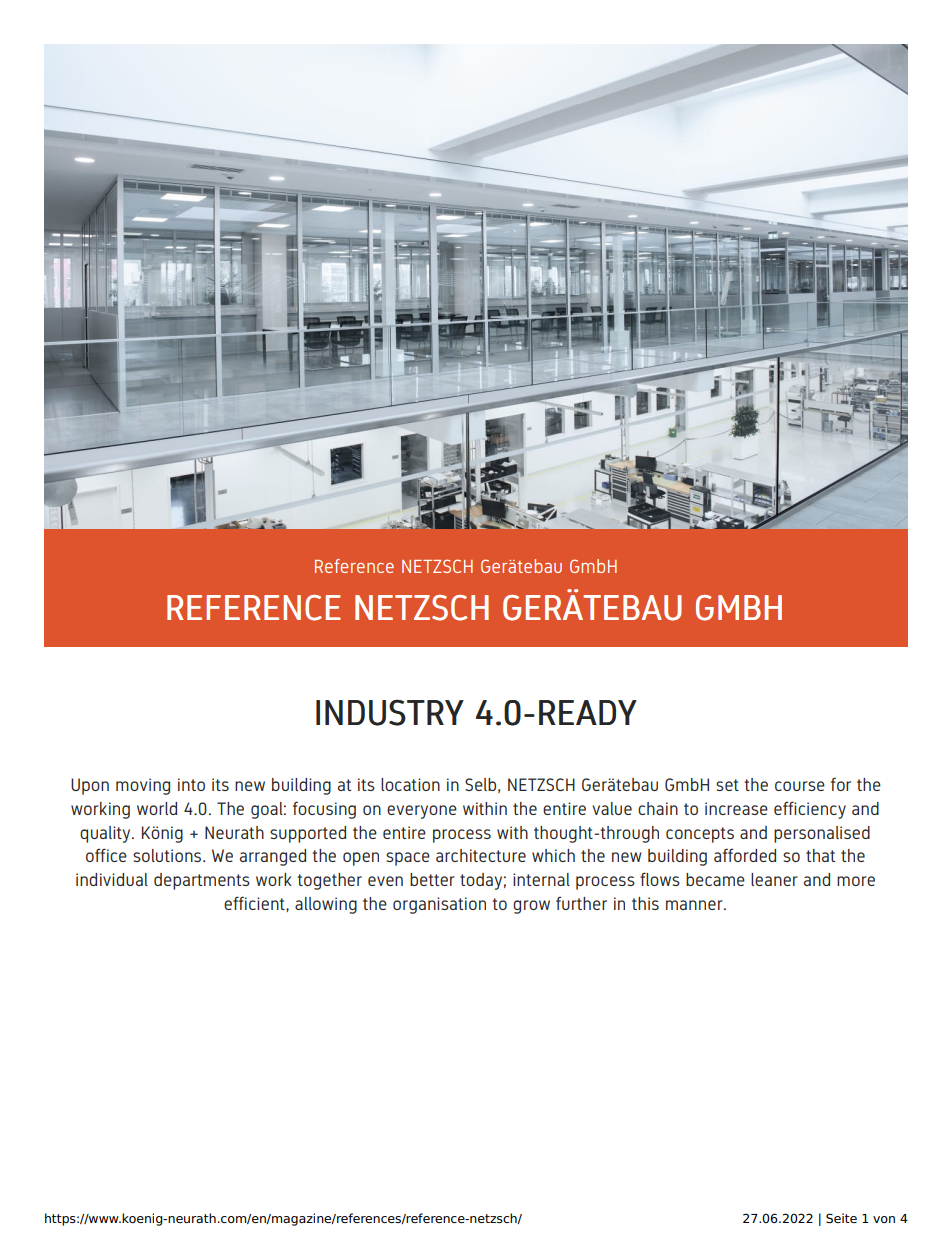  I want to click on manner, so click(695, 905).
